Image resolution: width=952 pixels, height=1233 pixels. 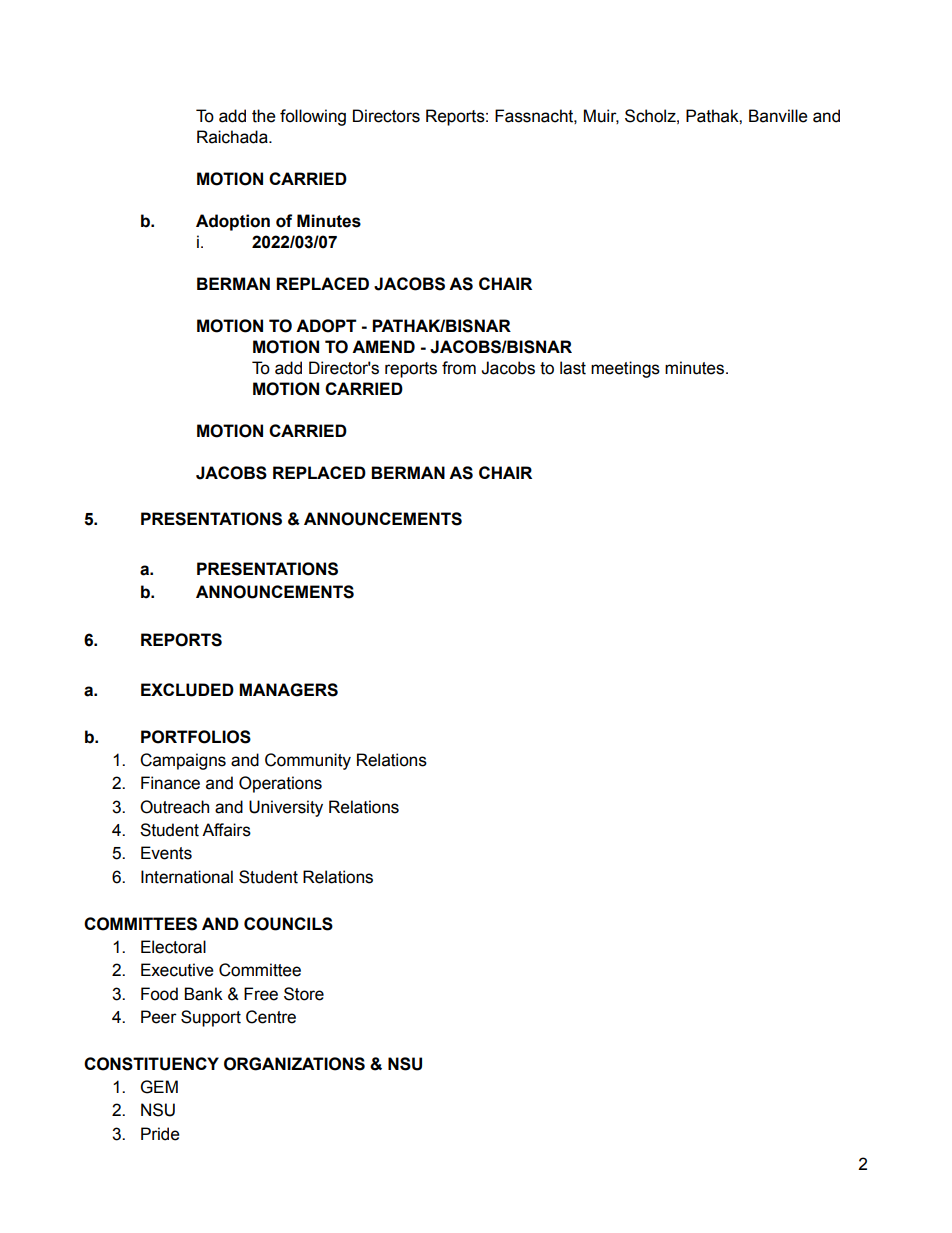 What do you see at coordinates (573, 368) in the document?
I see `last` at bounding box center [573, 368].
